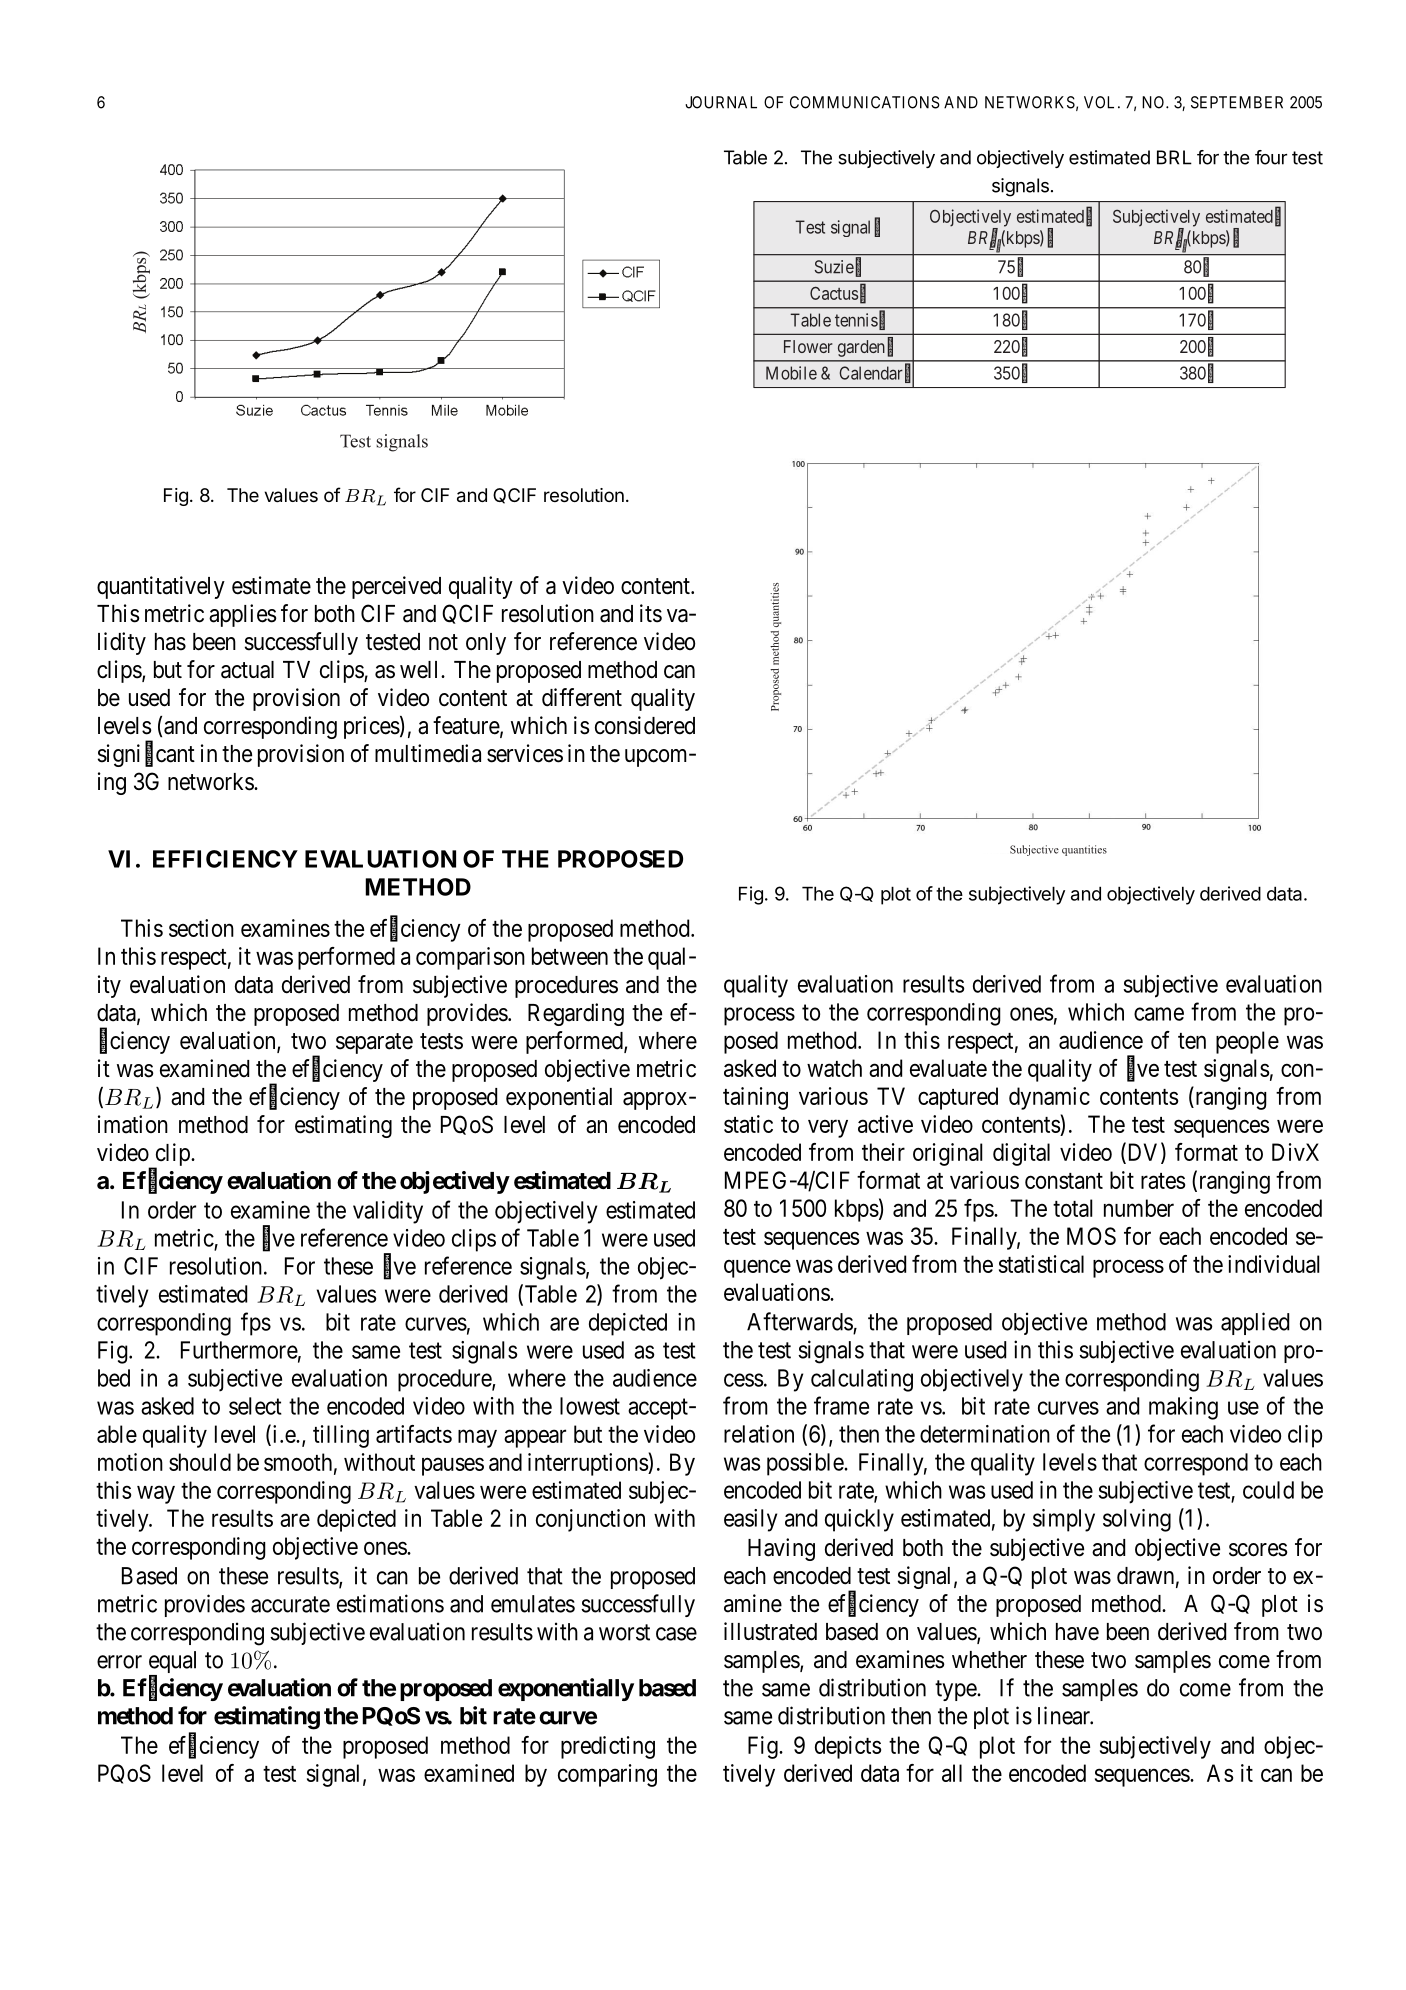  I want to click on bed, so click(114, 1378).
